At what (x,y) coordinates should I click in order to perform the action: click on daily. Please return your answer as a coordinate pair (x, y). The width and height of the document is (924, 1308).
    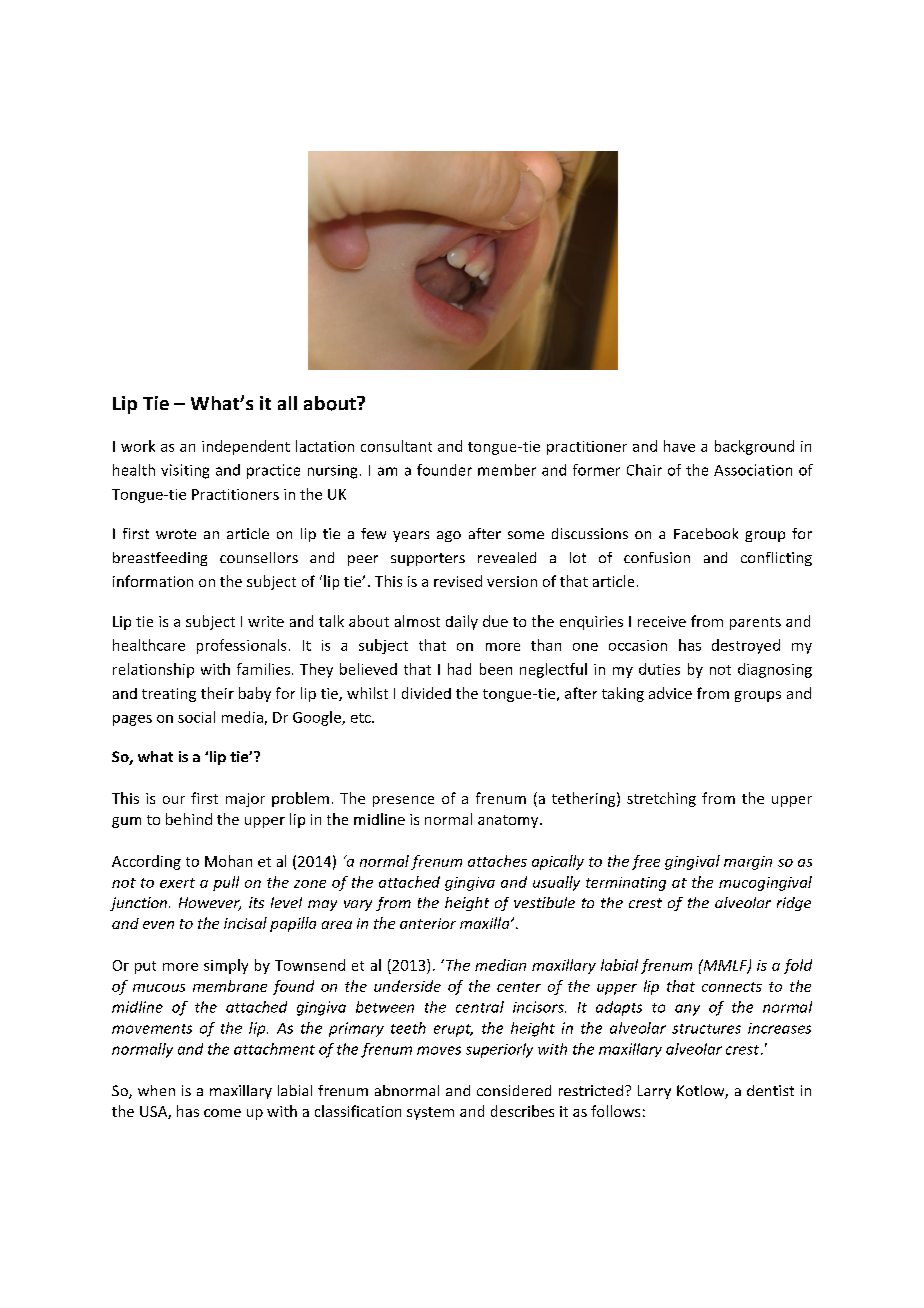
    Looking at the image, I should click on (462, 622).
